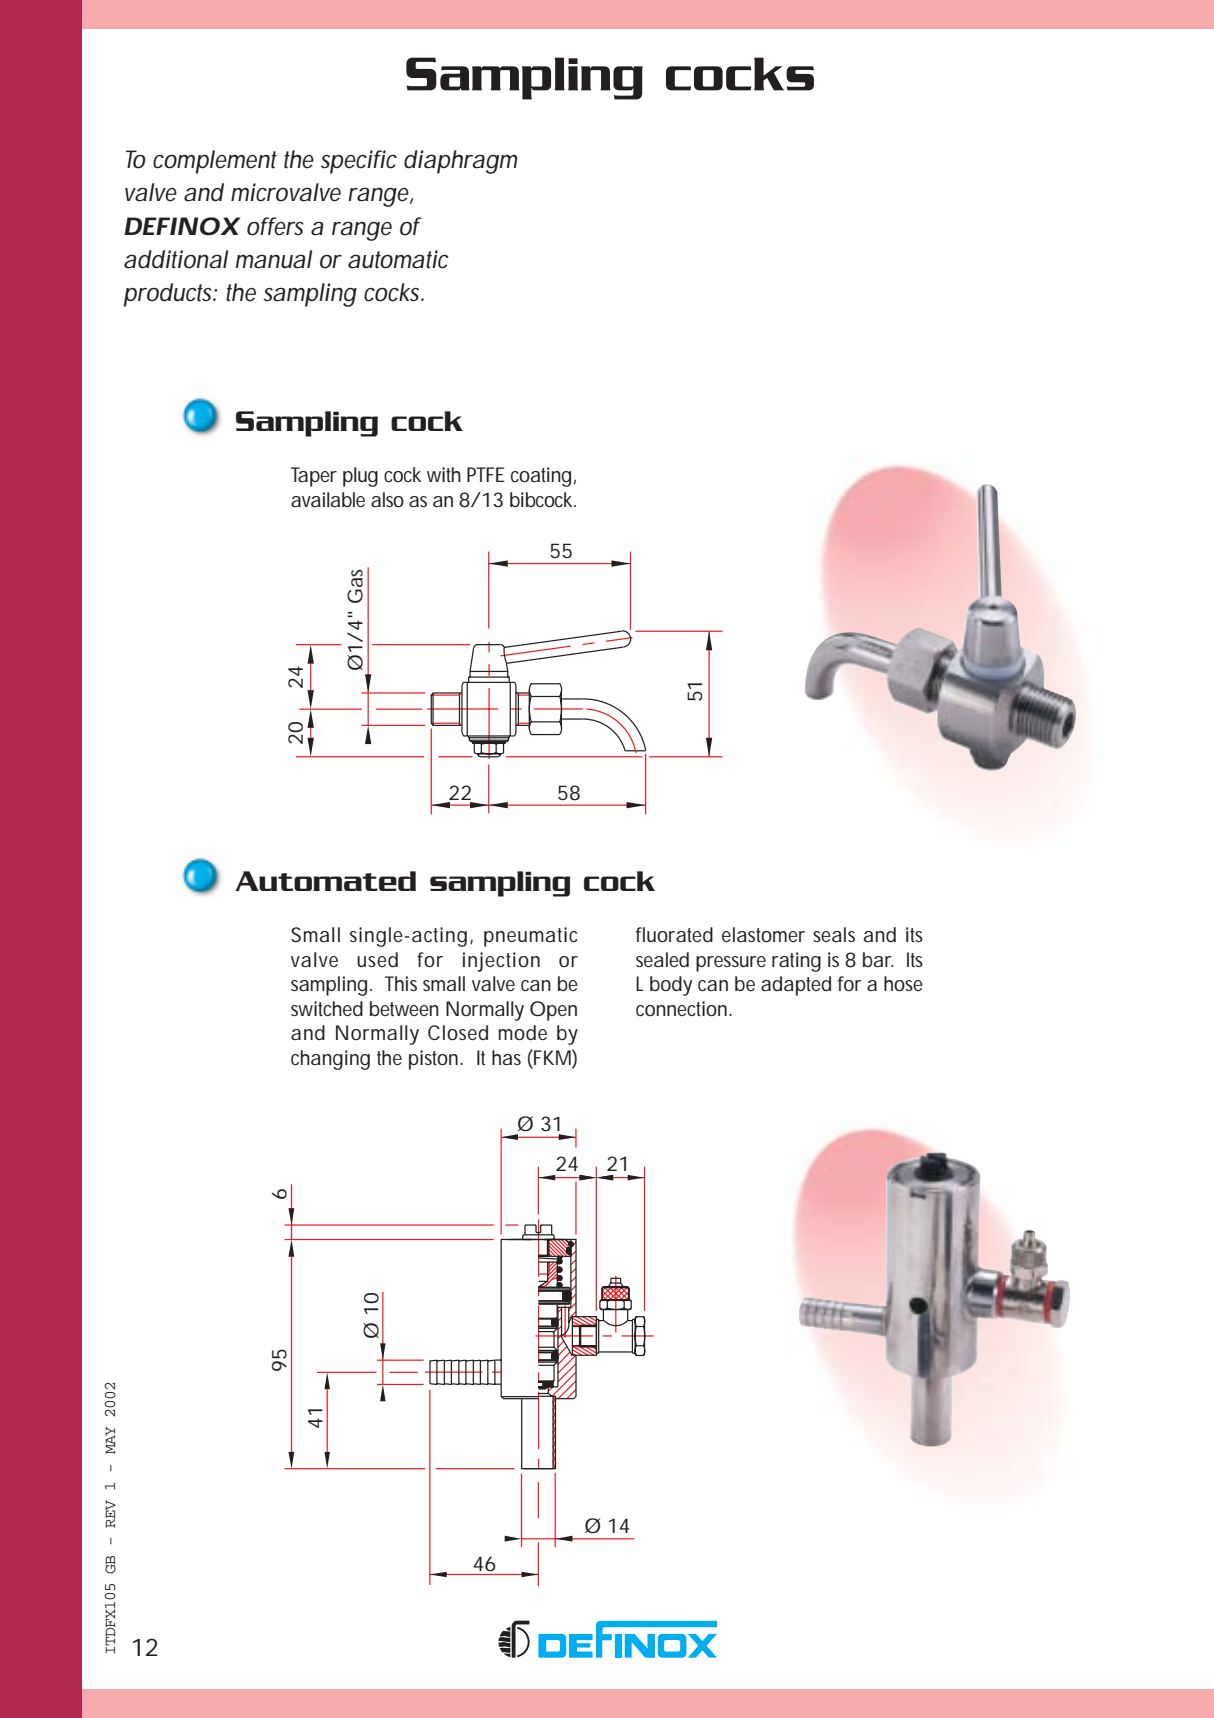  What do you see at coordinates (327, 1008) in the screenshot?
I see `switched` at bounding box center [327, 1008].
